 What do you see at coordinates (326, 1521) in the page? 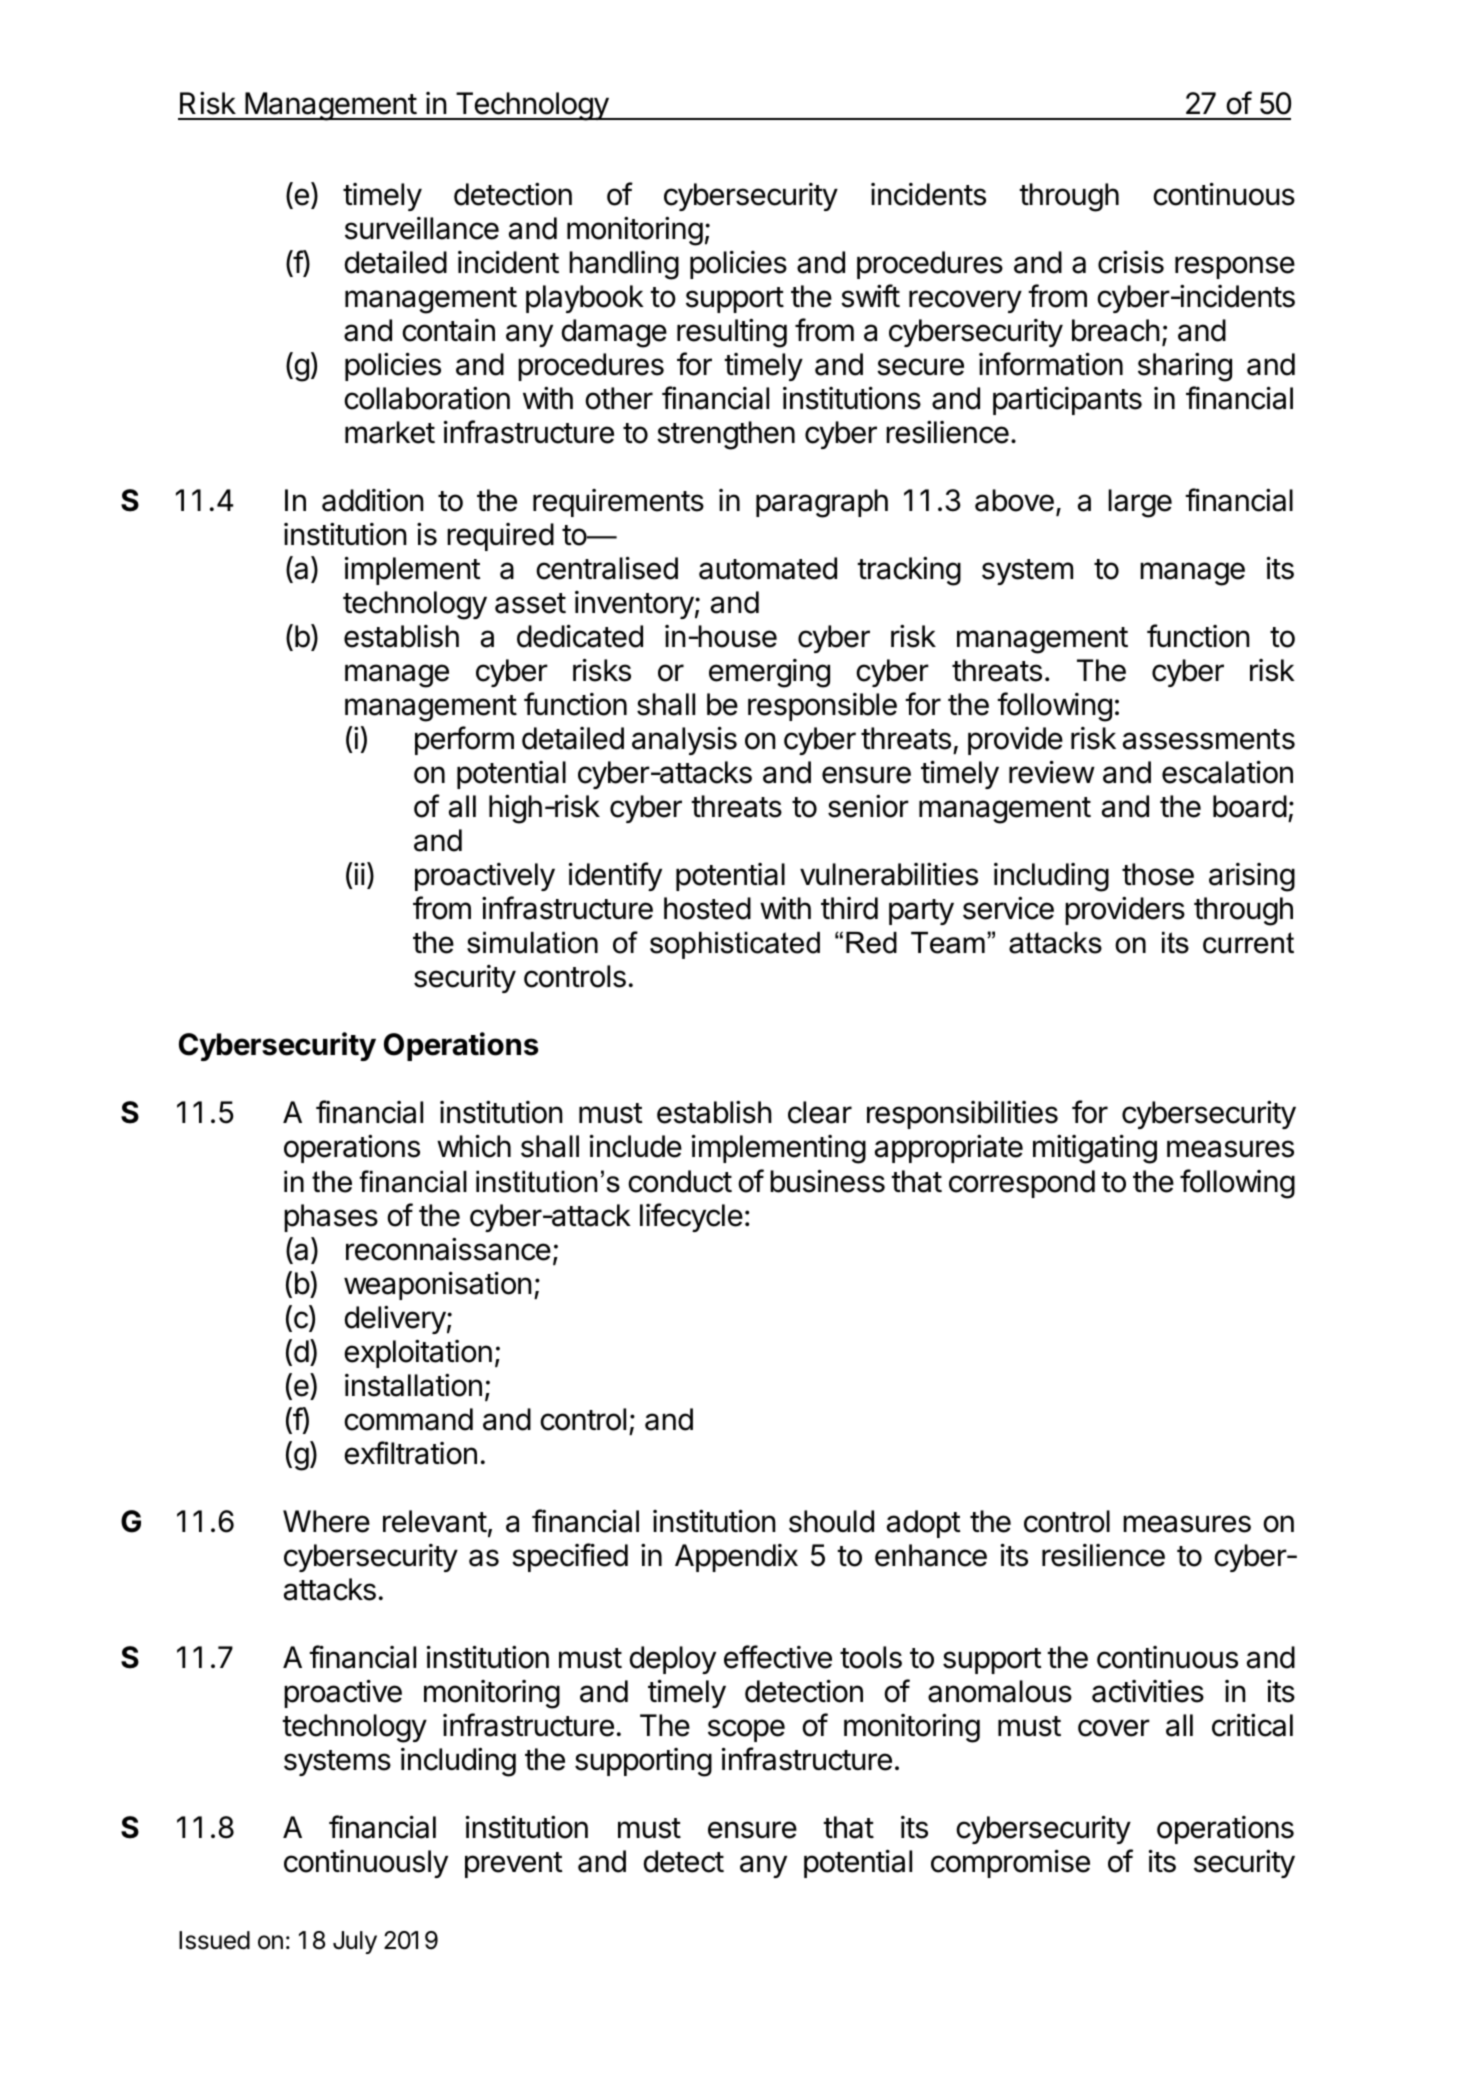
I see `Where` at bounding box center [326, 1521].
